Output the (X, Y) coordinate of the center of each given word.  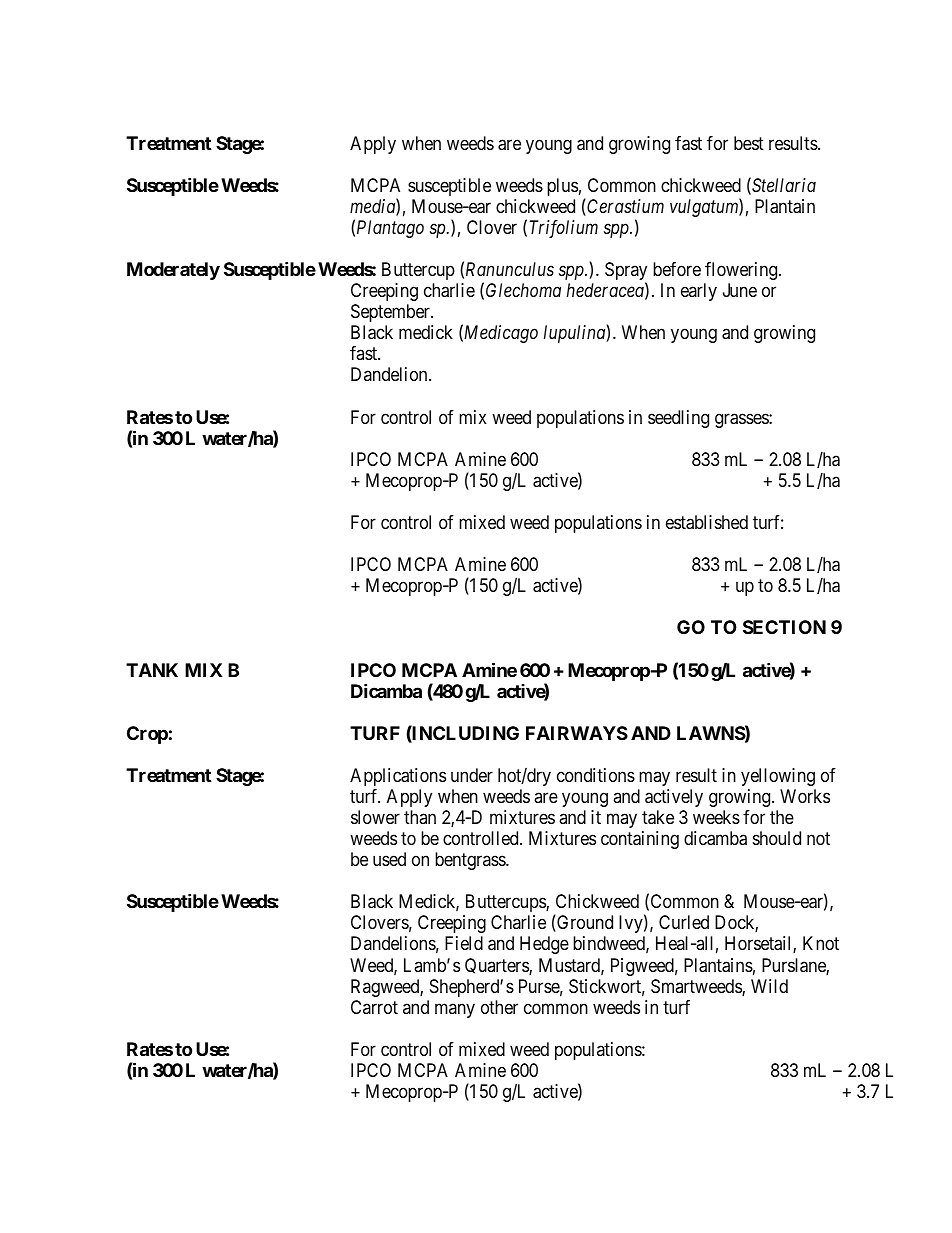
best (749, 143)
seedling (678, 419)
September (391, 313)
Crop (147, 735)
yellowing (778, 777)
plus (562, 187)
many (455, 1010)
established (707, 522)
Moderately (173, 271)
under (472, 775)
